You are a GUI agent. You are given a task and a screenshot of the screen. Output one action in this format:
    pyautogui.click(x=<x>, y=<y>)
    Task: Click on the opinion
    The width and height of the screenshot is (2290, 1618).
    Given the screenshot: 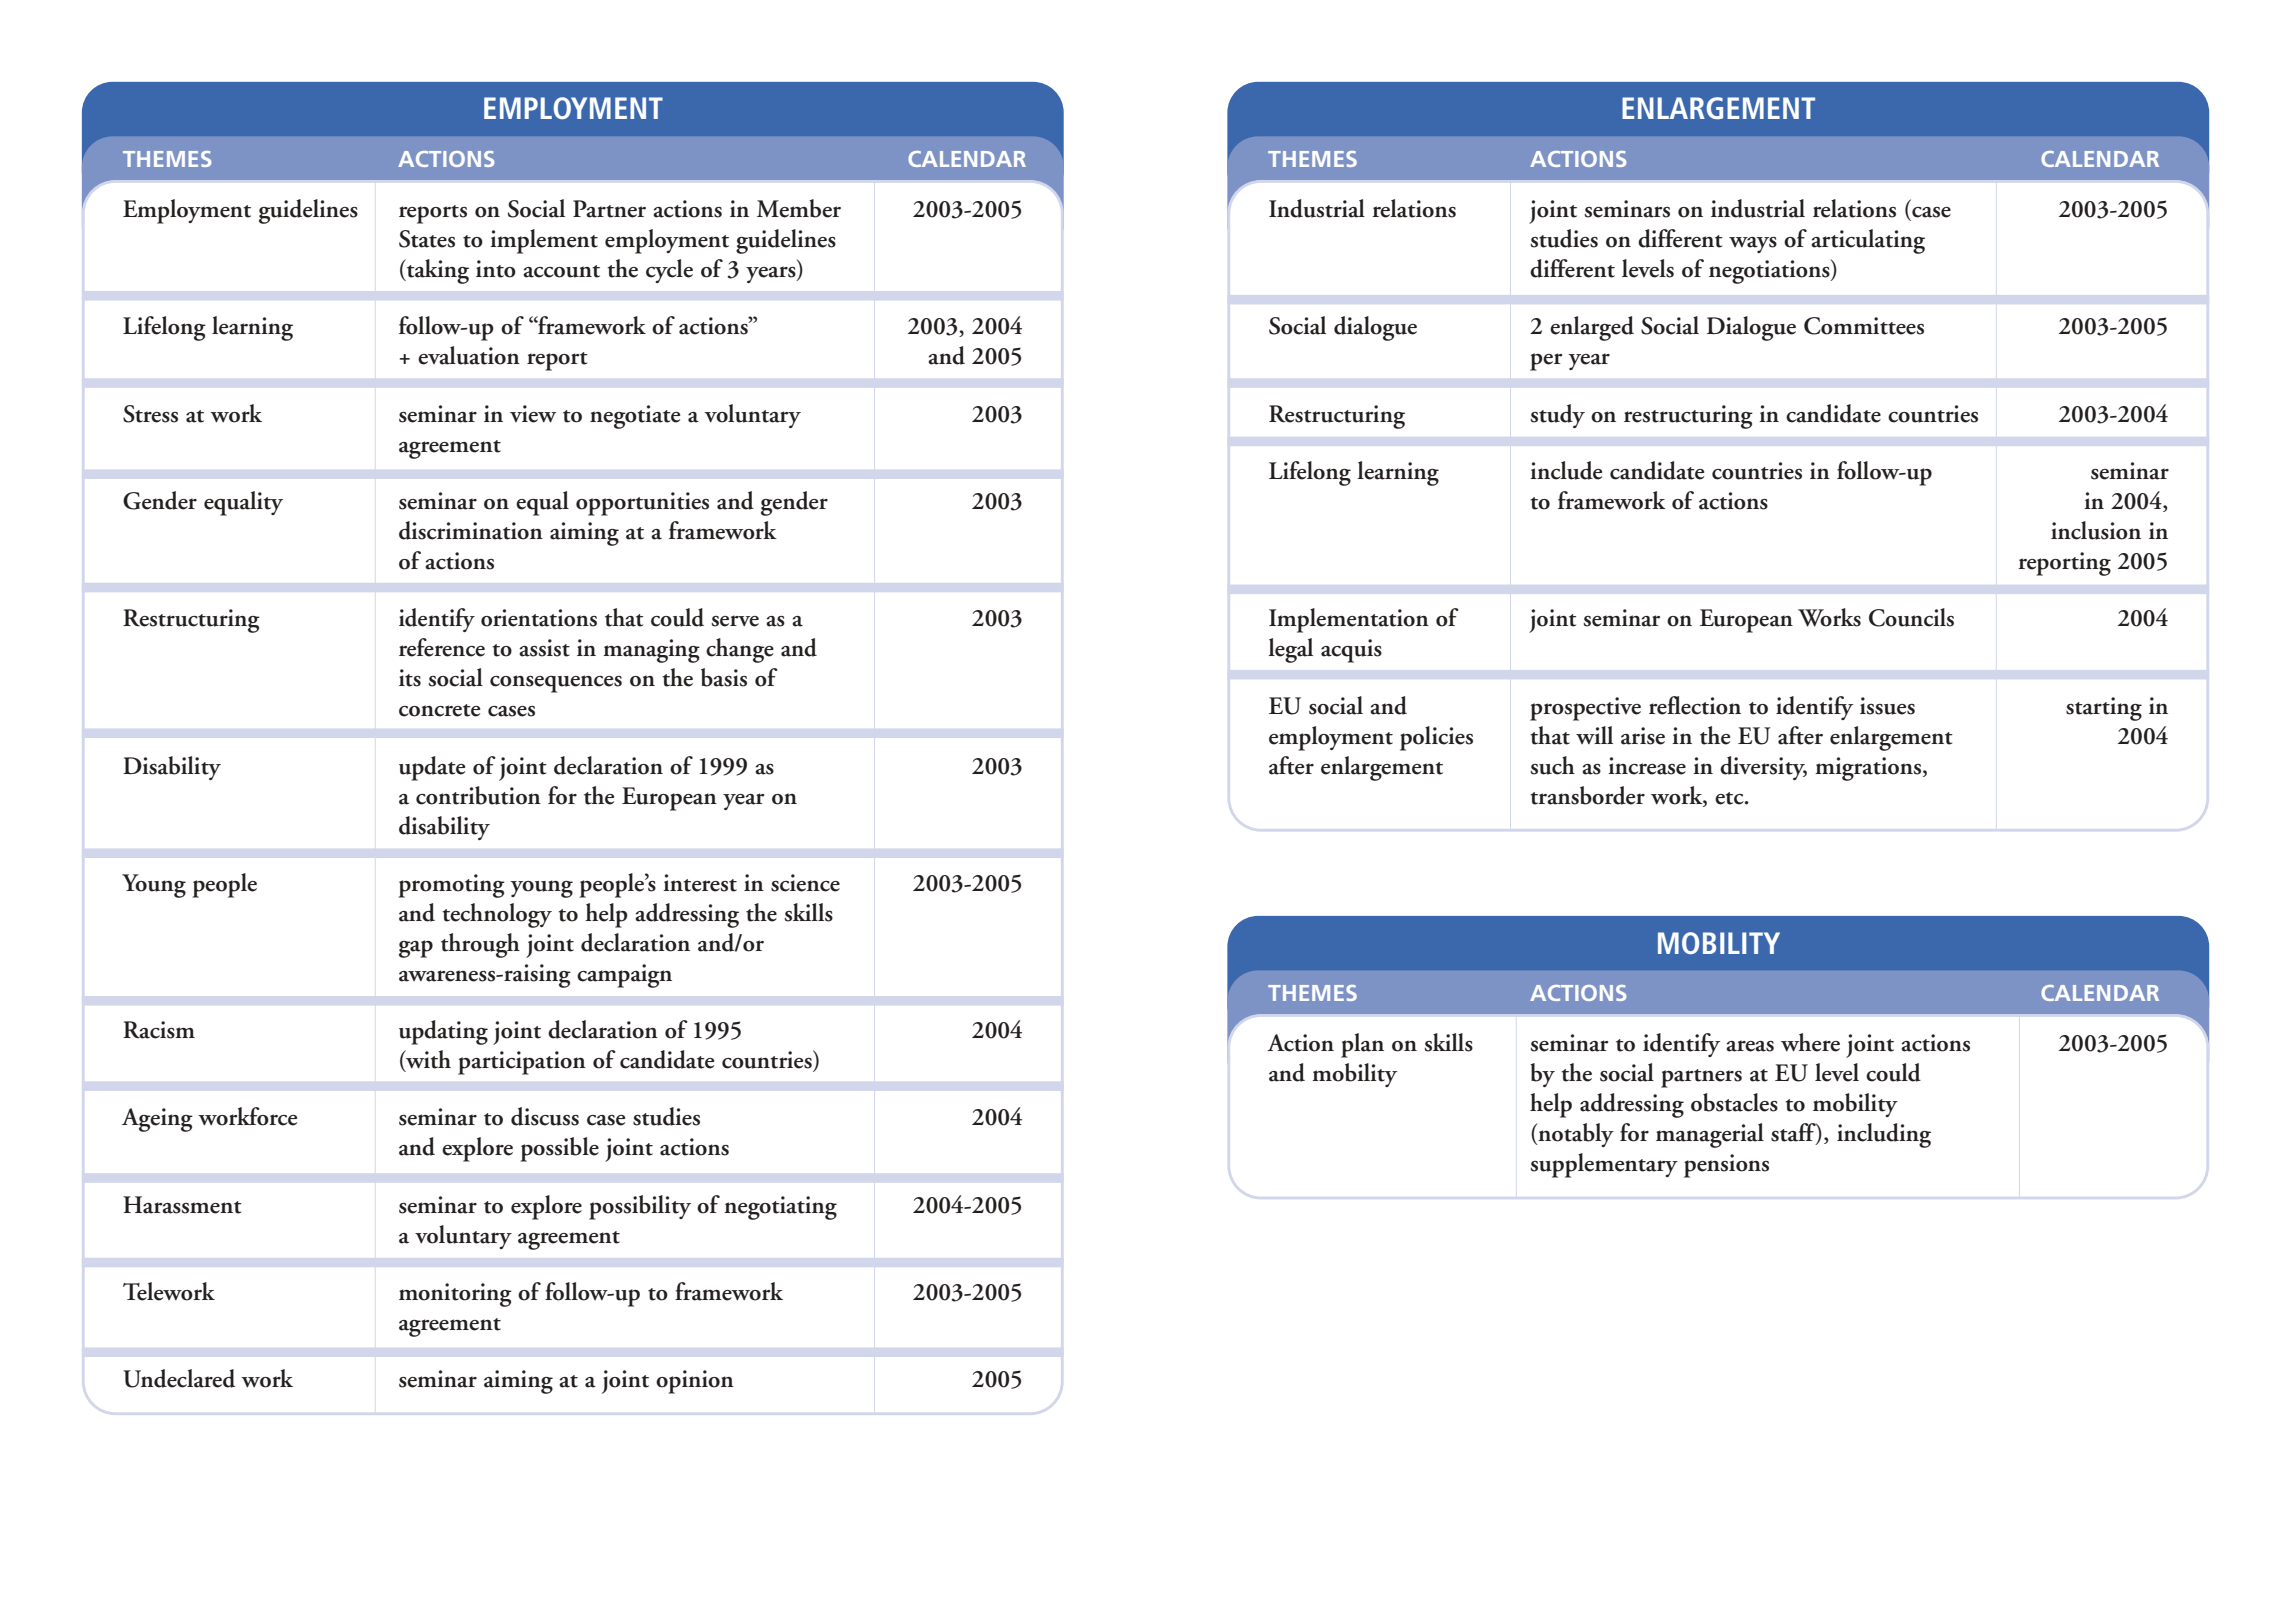 What is the action you would take?
    pyautogui.click(x=695, y=1382)
